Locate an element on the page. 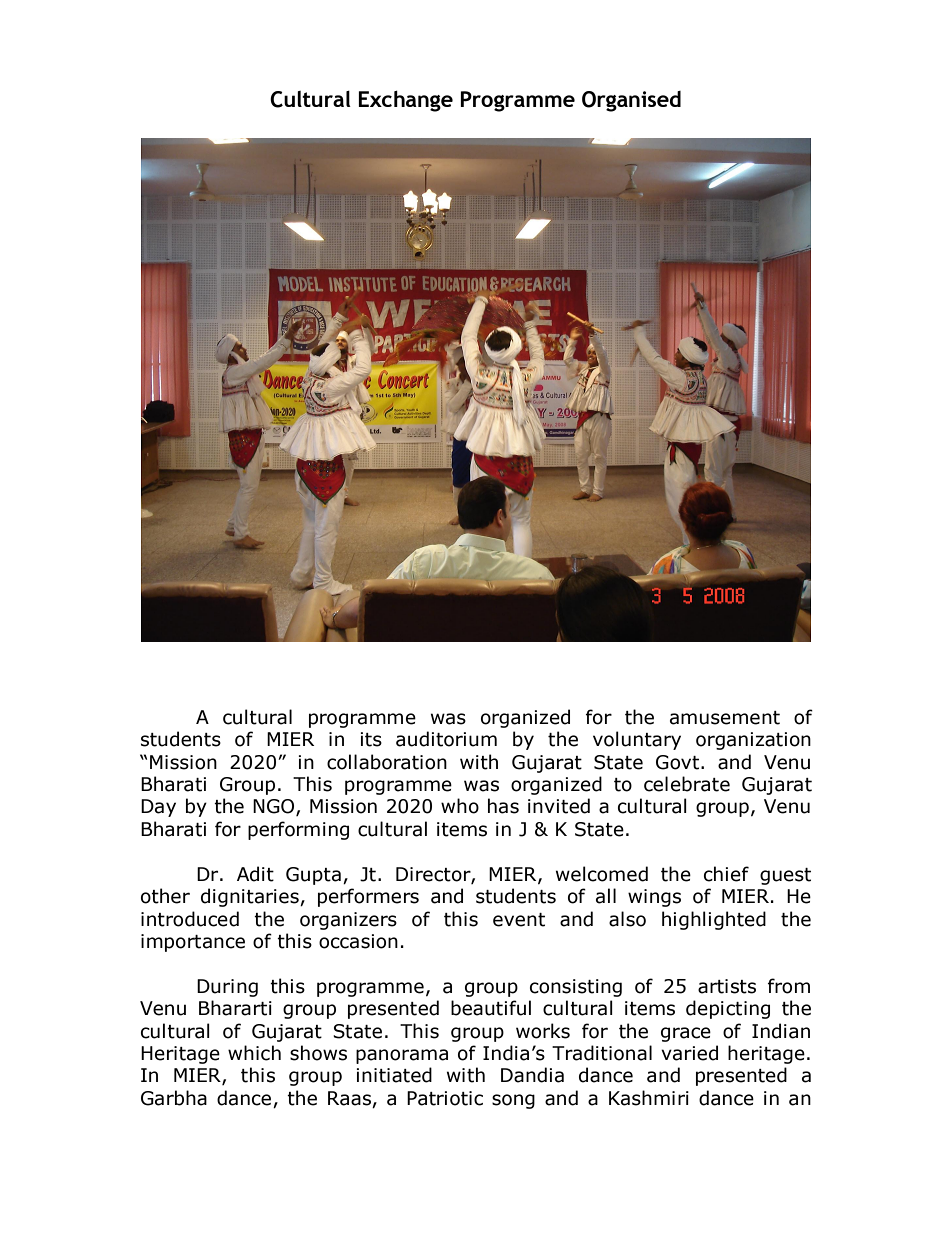 This image has width=952, height=1233. Exchange is located at coordinates (405, 101).
